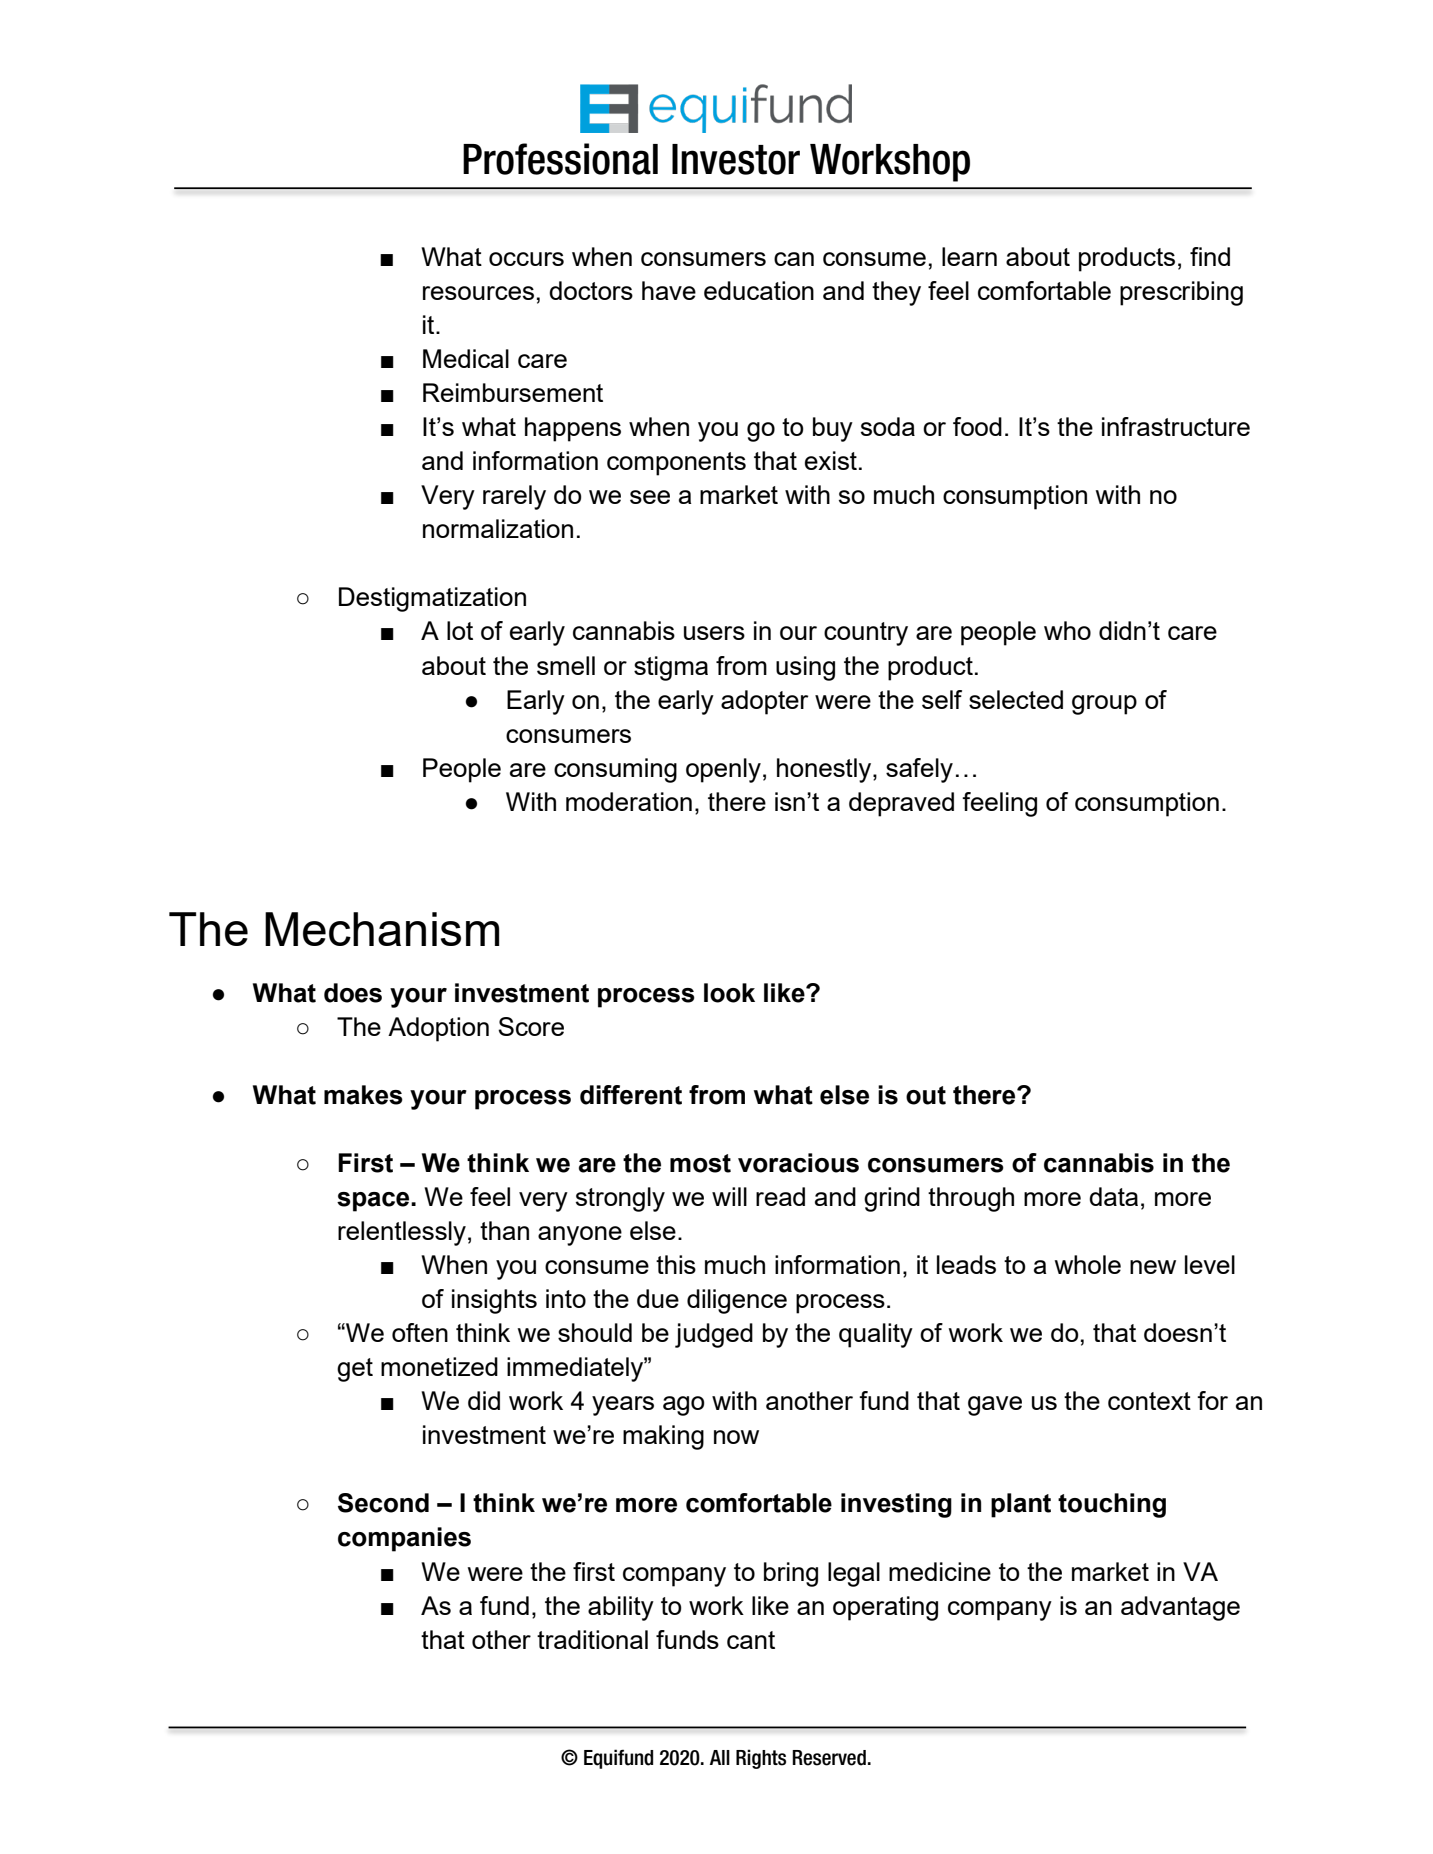 The width and height of the image is (1433, 1854). What do you see at coordinates (1180, 1608) in the image?
I see `advantage` at bounding box center [1180, 1608].
